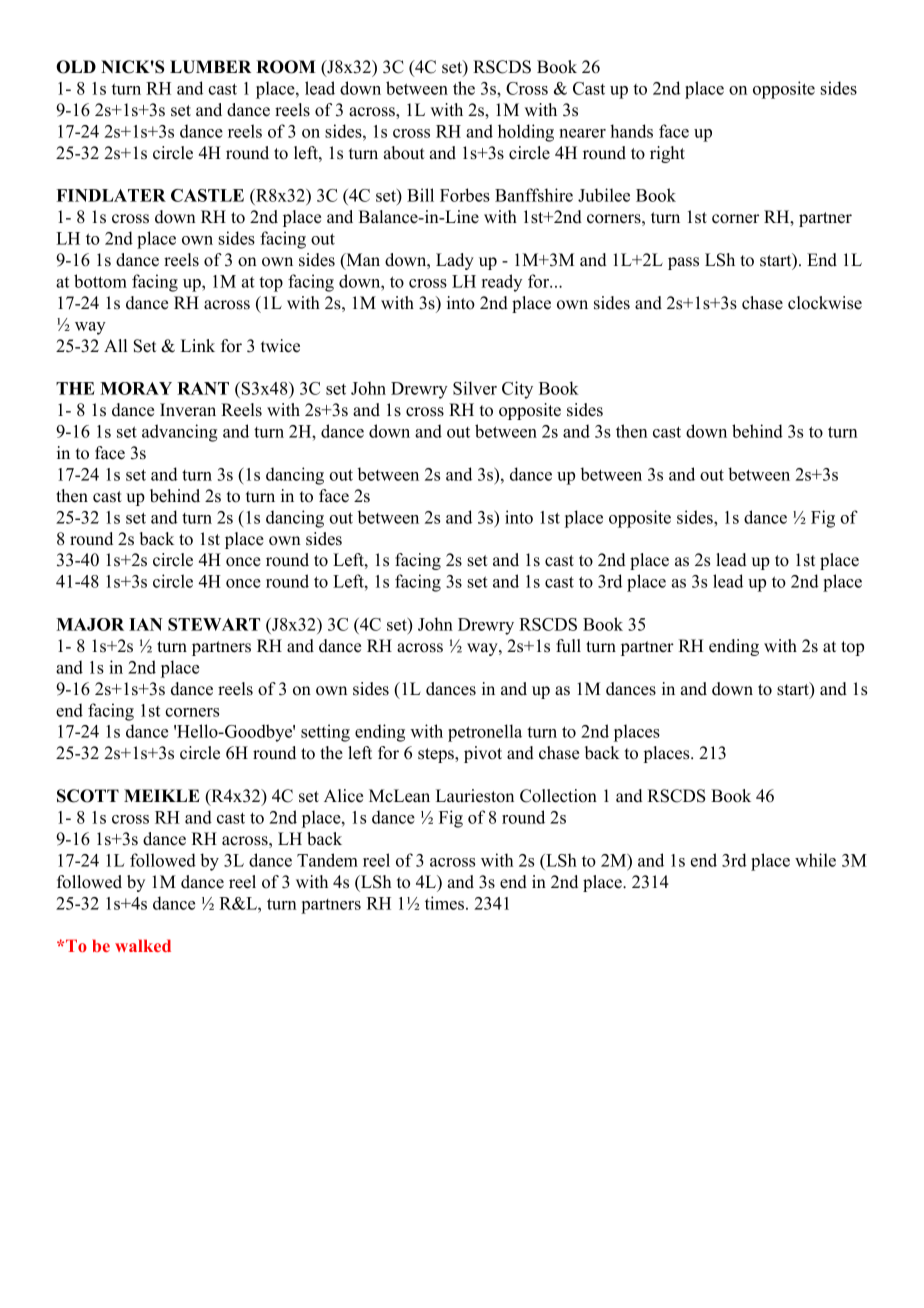  I want to click on full, so click(568, 646).
